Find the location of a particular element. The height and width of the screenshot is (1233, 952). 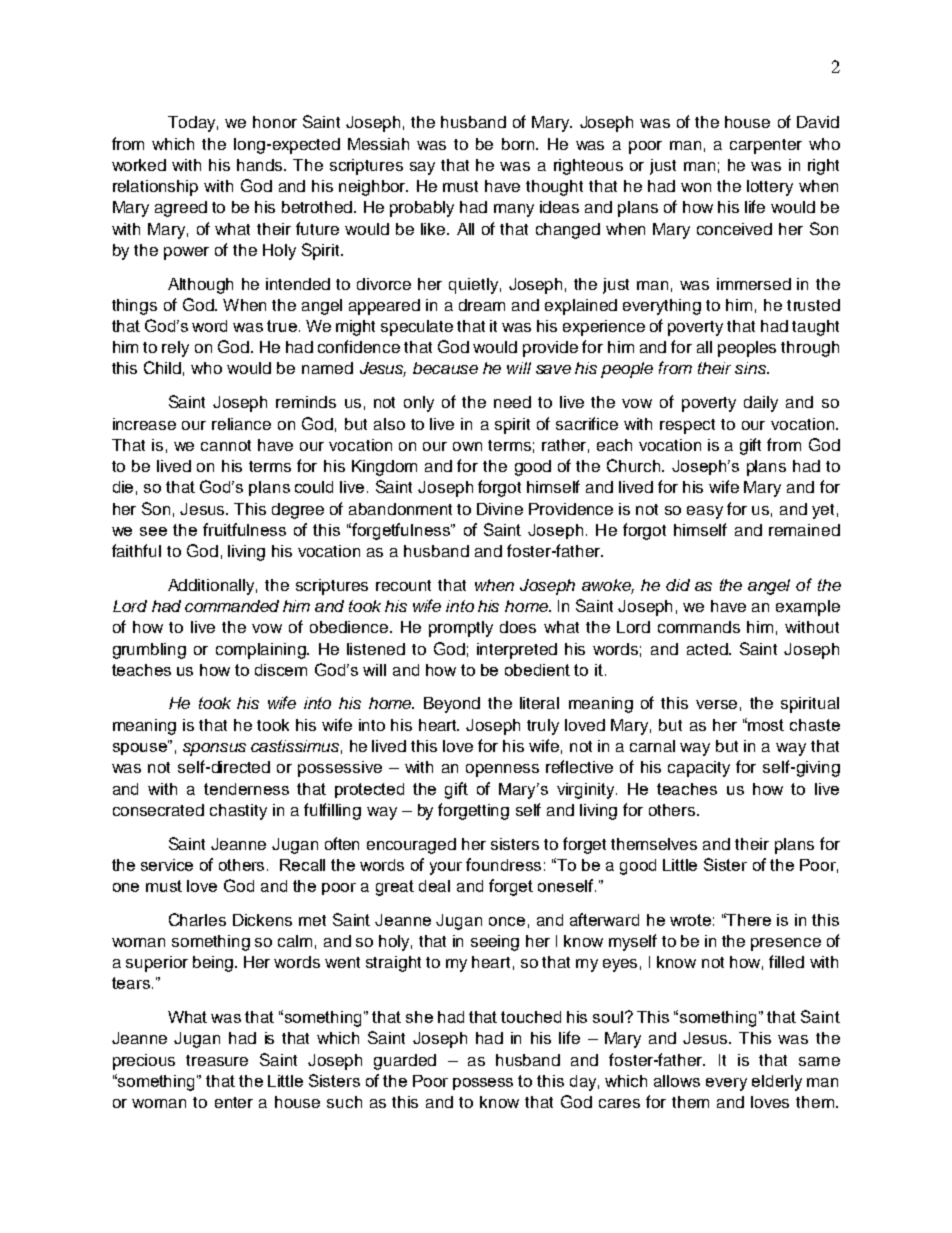

own is located at coordinates (467, 446).
